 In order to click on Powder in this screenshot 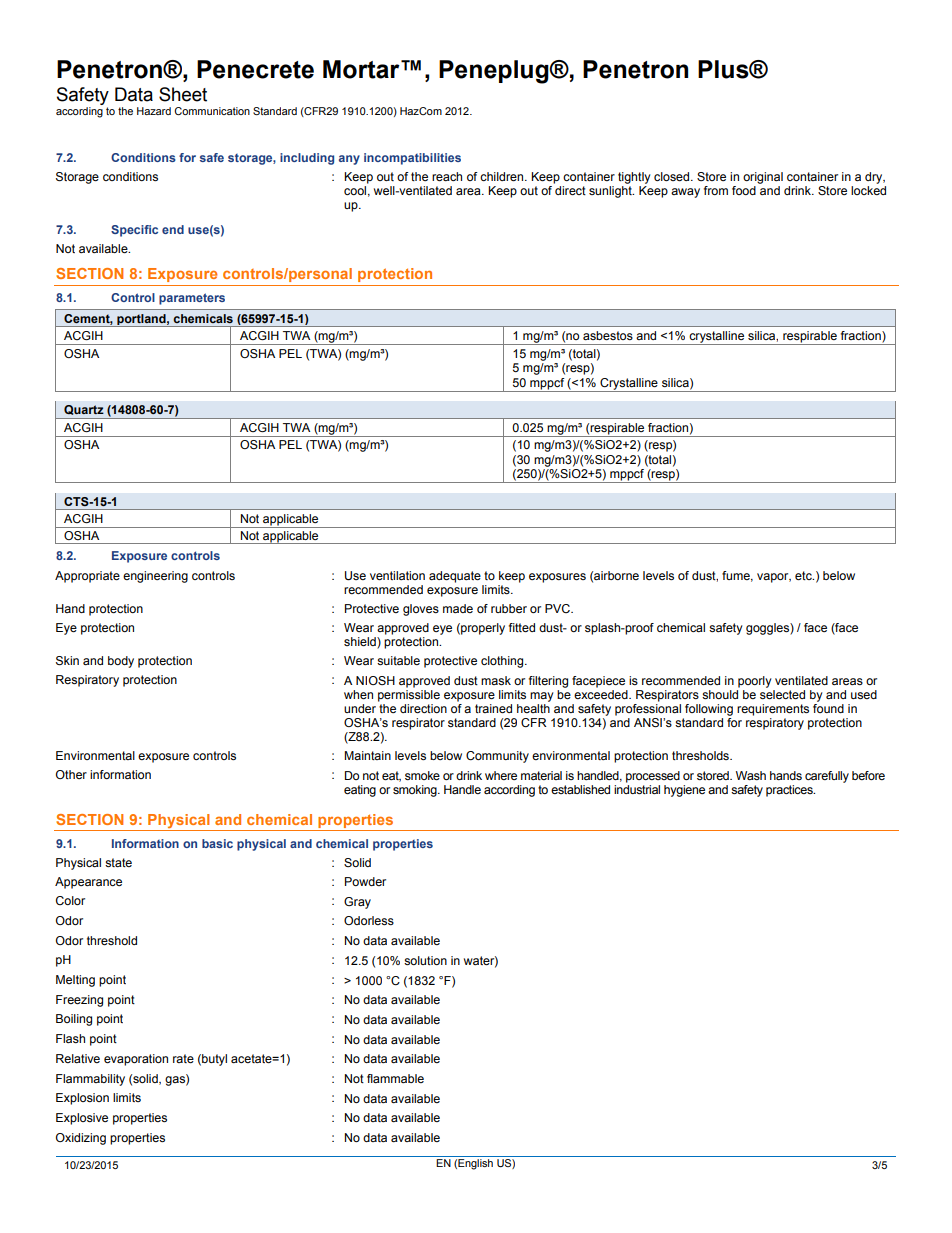, I will do `click(365, 881)`.
